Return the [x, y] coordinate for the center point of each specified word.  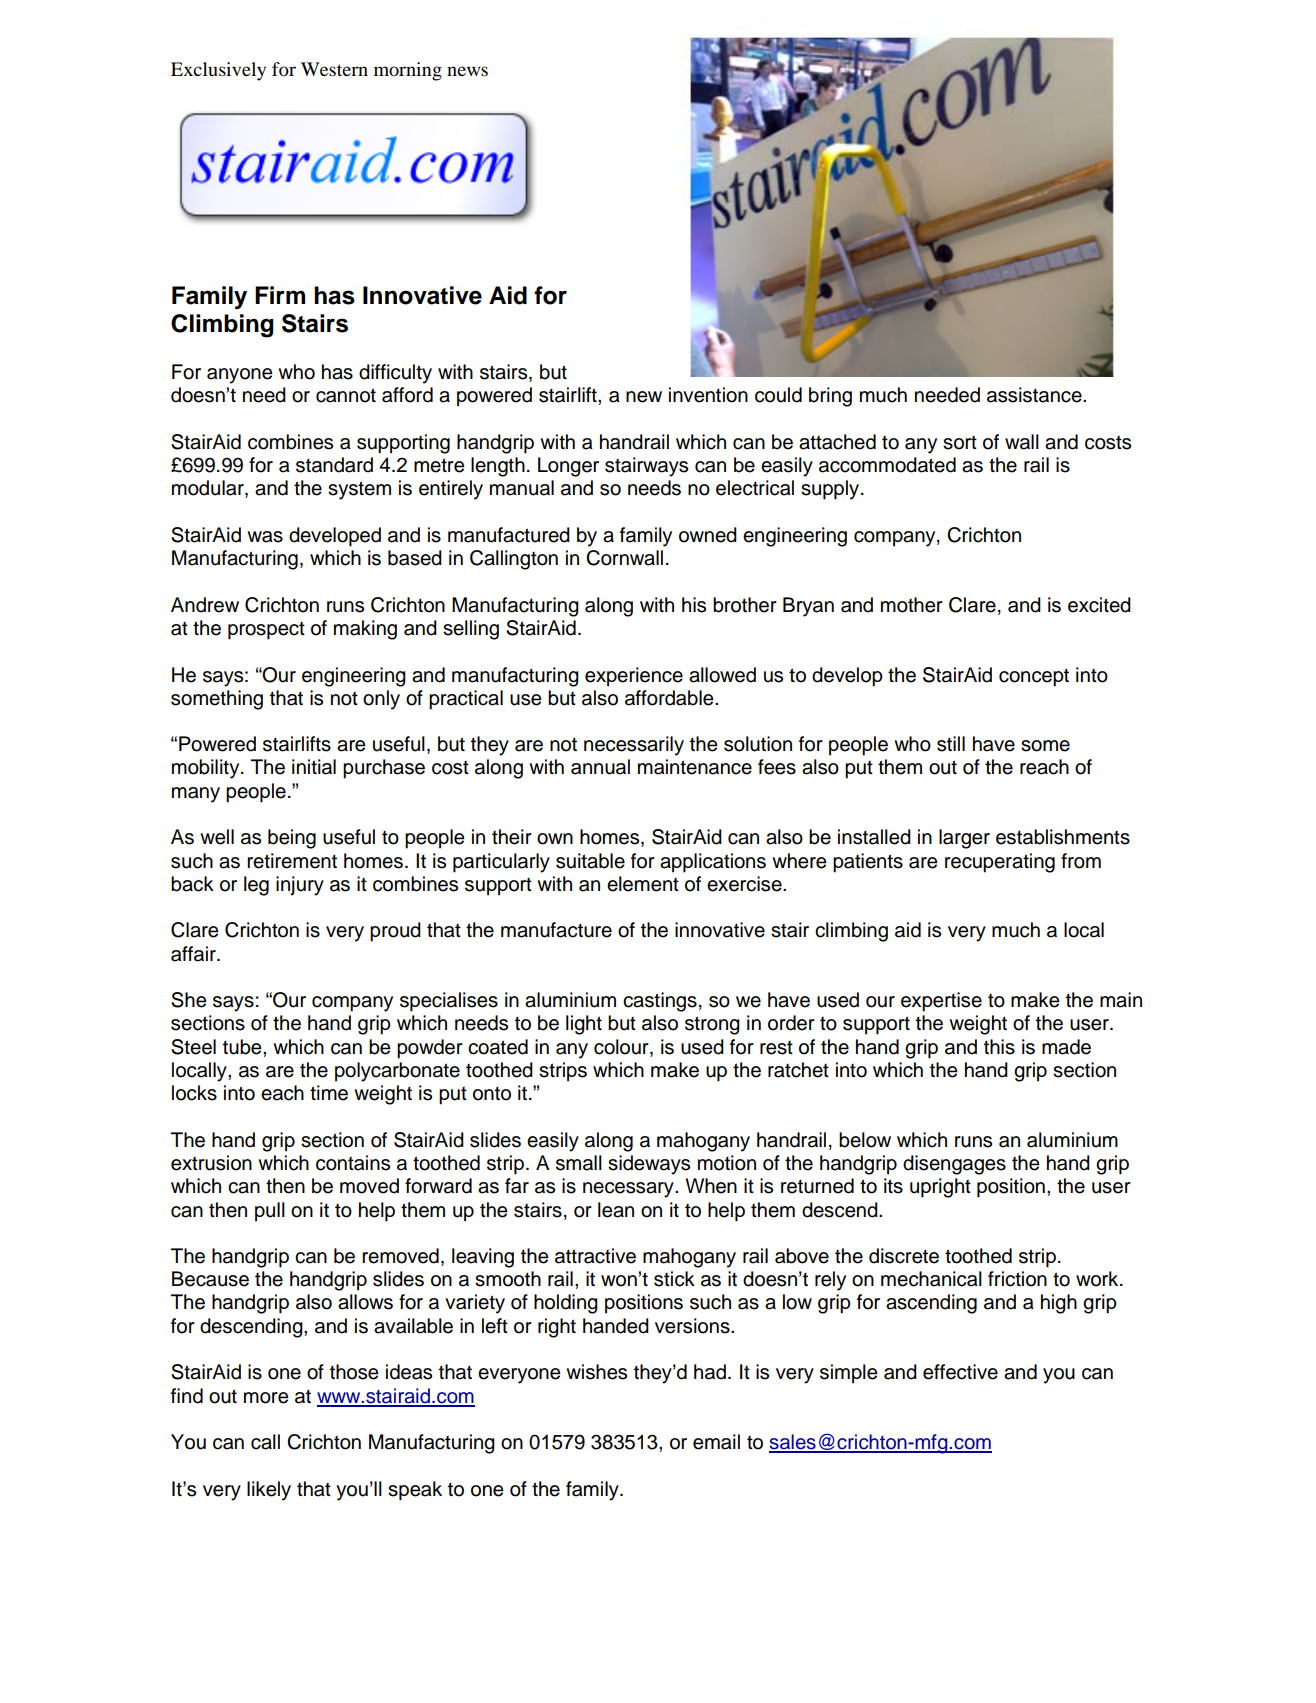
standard [334, 465]
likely [269, 1491]
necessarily [634, 746]
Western [334, 69]
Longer [568, 467]
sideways [649, 1165]
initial [314, 767]
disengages [954, 1165]
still [951, 744]
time [329, 1093]
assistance [1035, 395]
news [467, 71]
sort [960, 443]
